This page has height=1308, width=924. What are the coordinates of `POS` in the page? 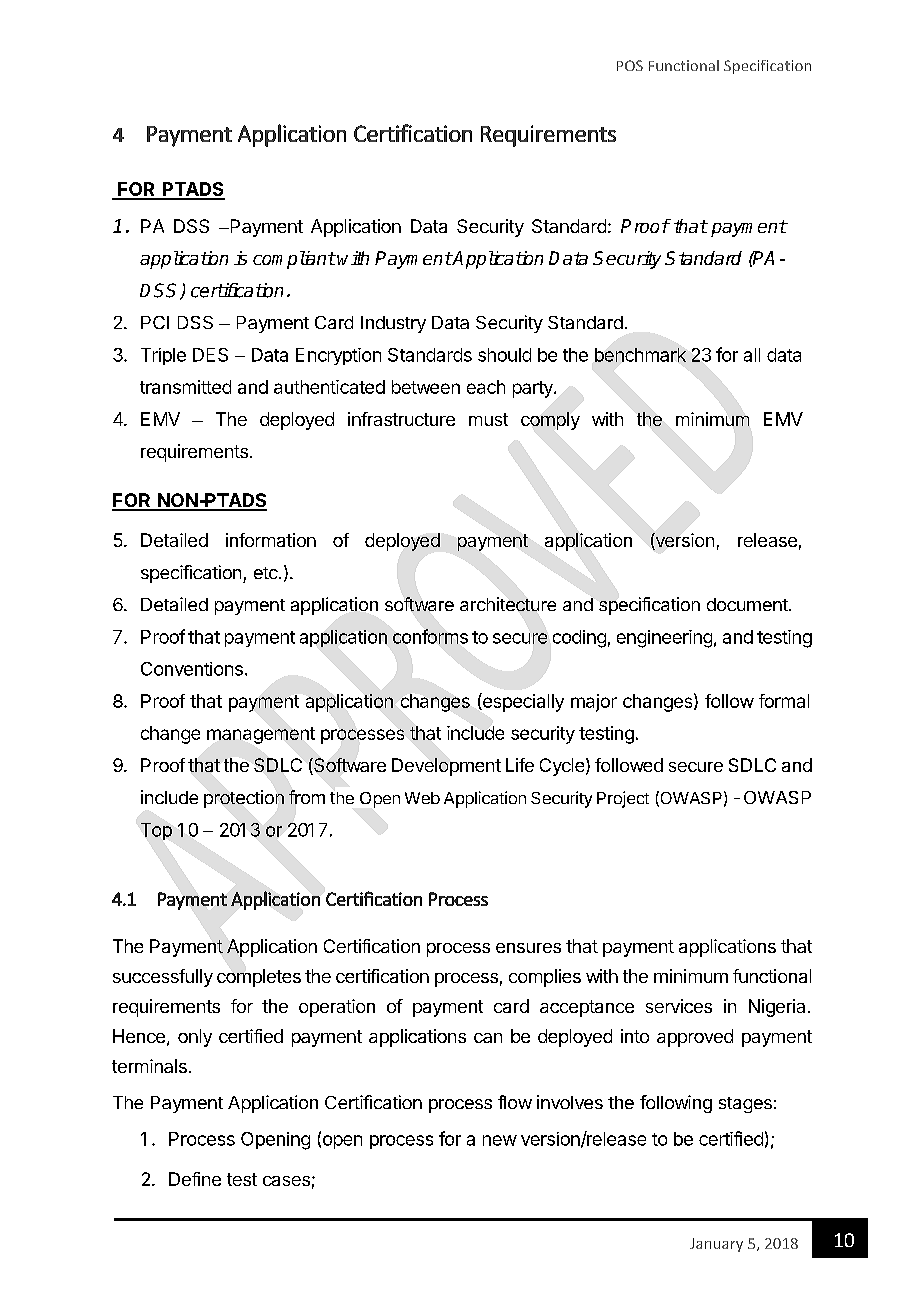 It's located at (630, 65).
